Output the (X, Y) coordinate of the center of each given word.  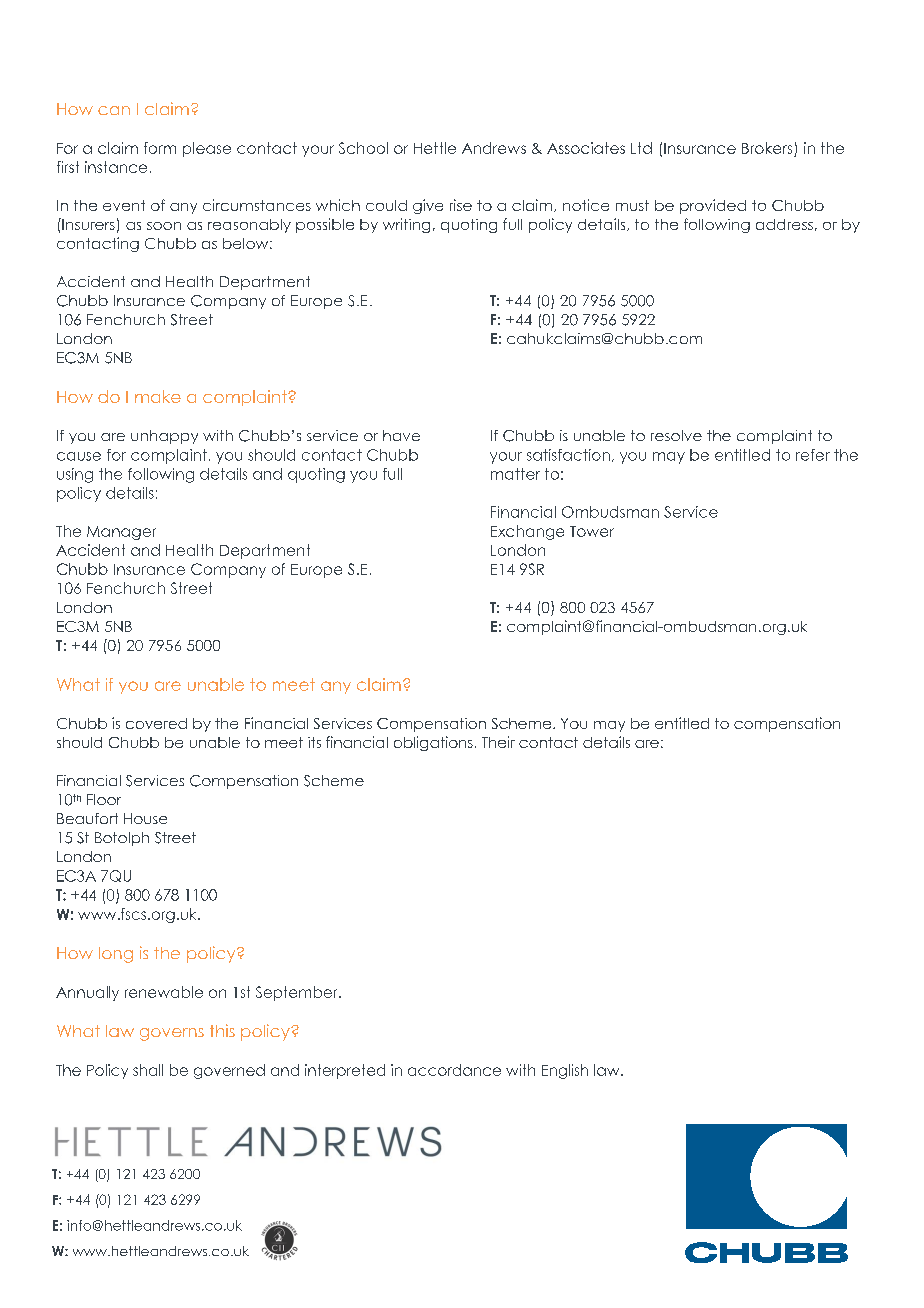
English (565, 1071)
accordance (454, 1070)
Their (498, 742)
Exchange (527, 532)
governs (172, 1034)
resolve (676, 435)
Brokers (768, 149)
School (363, 148)
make (158, 396)
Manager (121, 533)
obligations (433, 743)
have (401, 435)
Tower (592, 531)
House (145, 818)
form (160, 148)
